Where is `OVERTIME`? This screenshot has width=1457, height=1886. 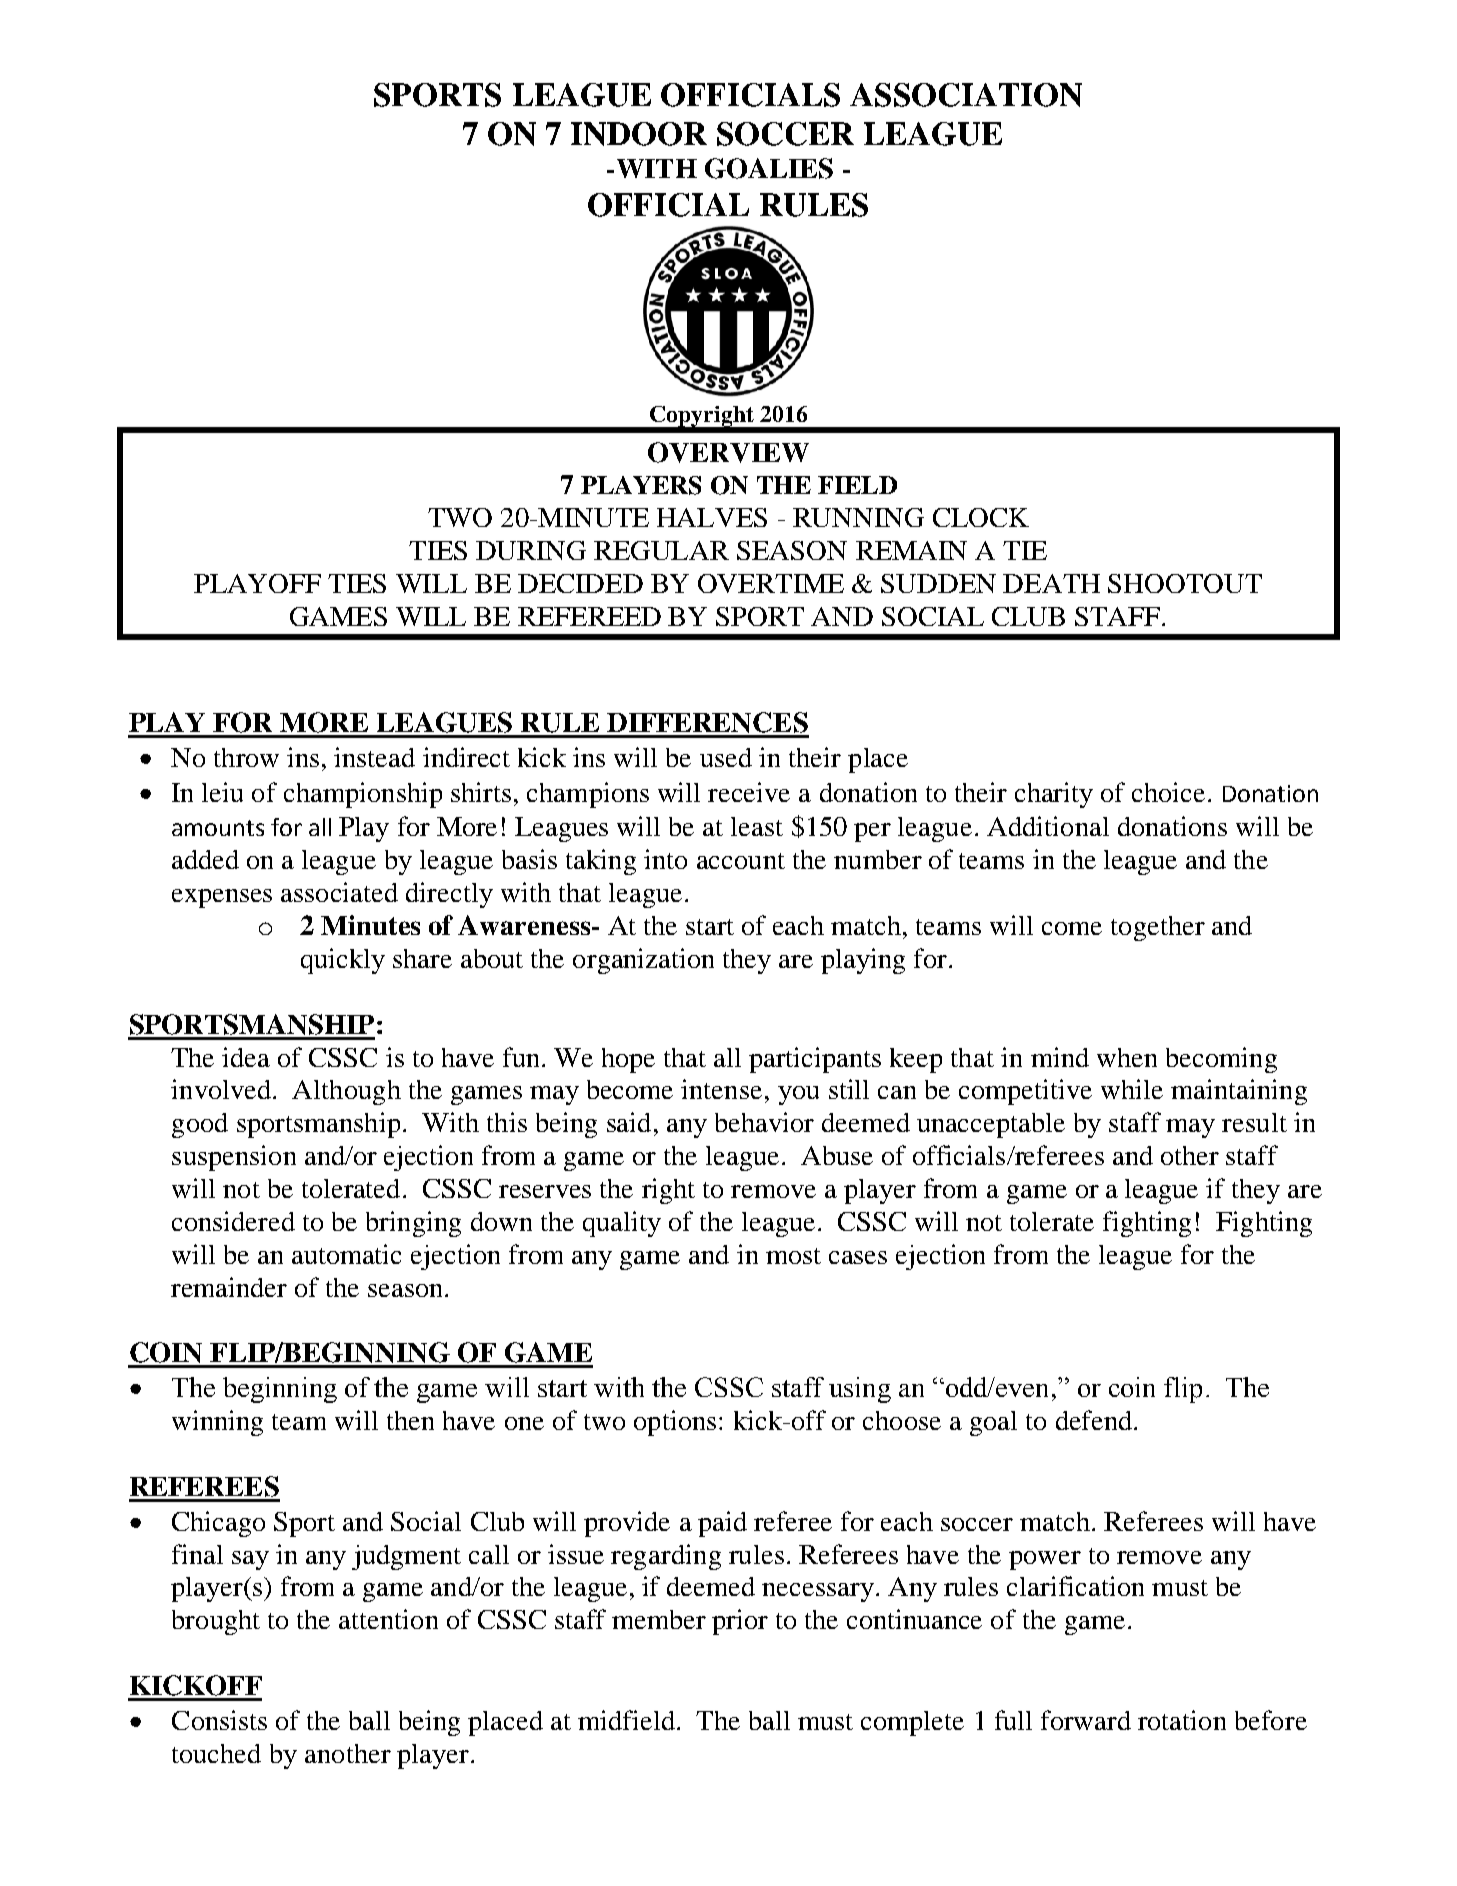
OVERTIME is located at coordinates (771, 583).
